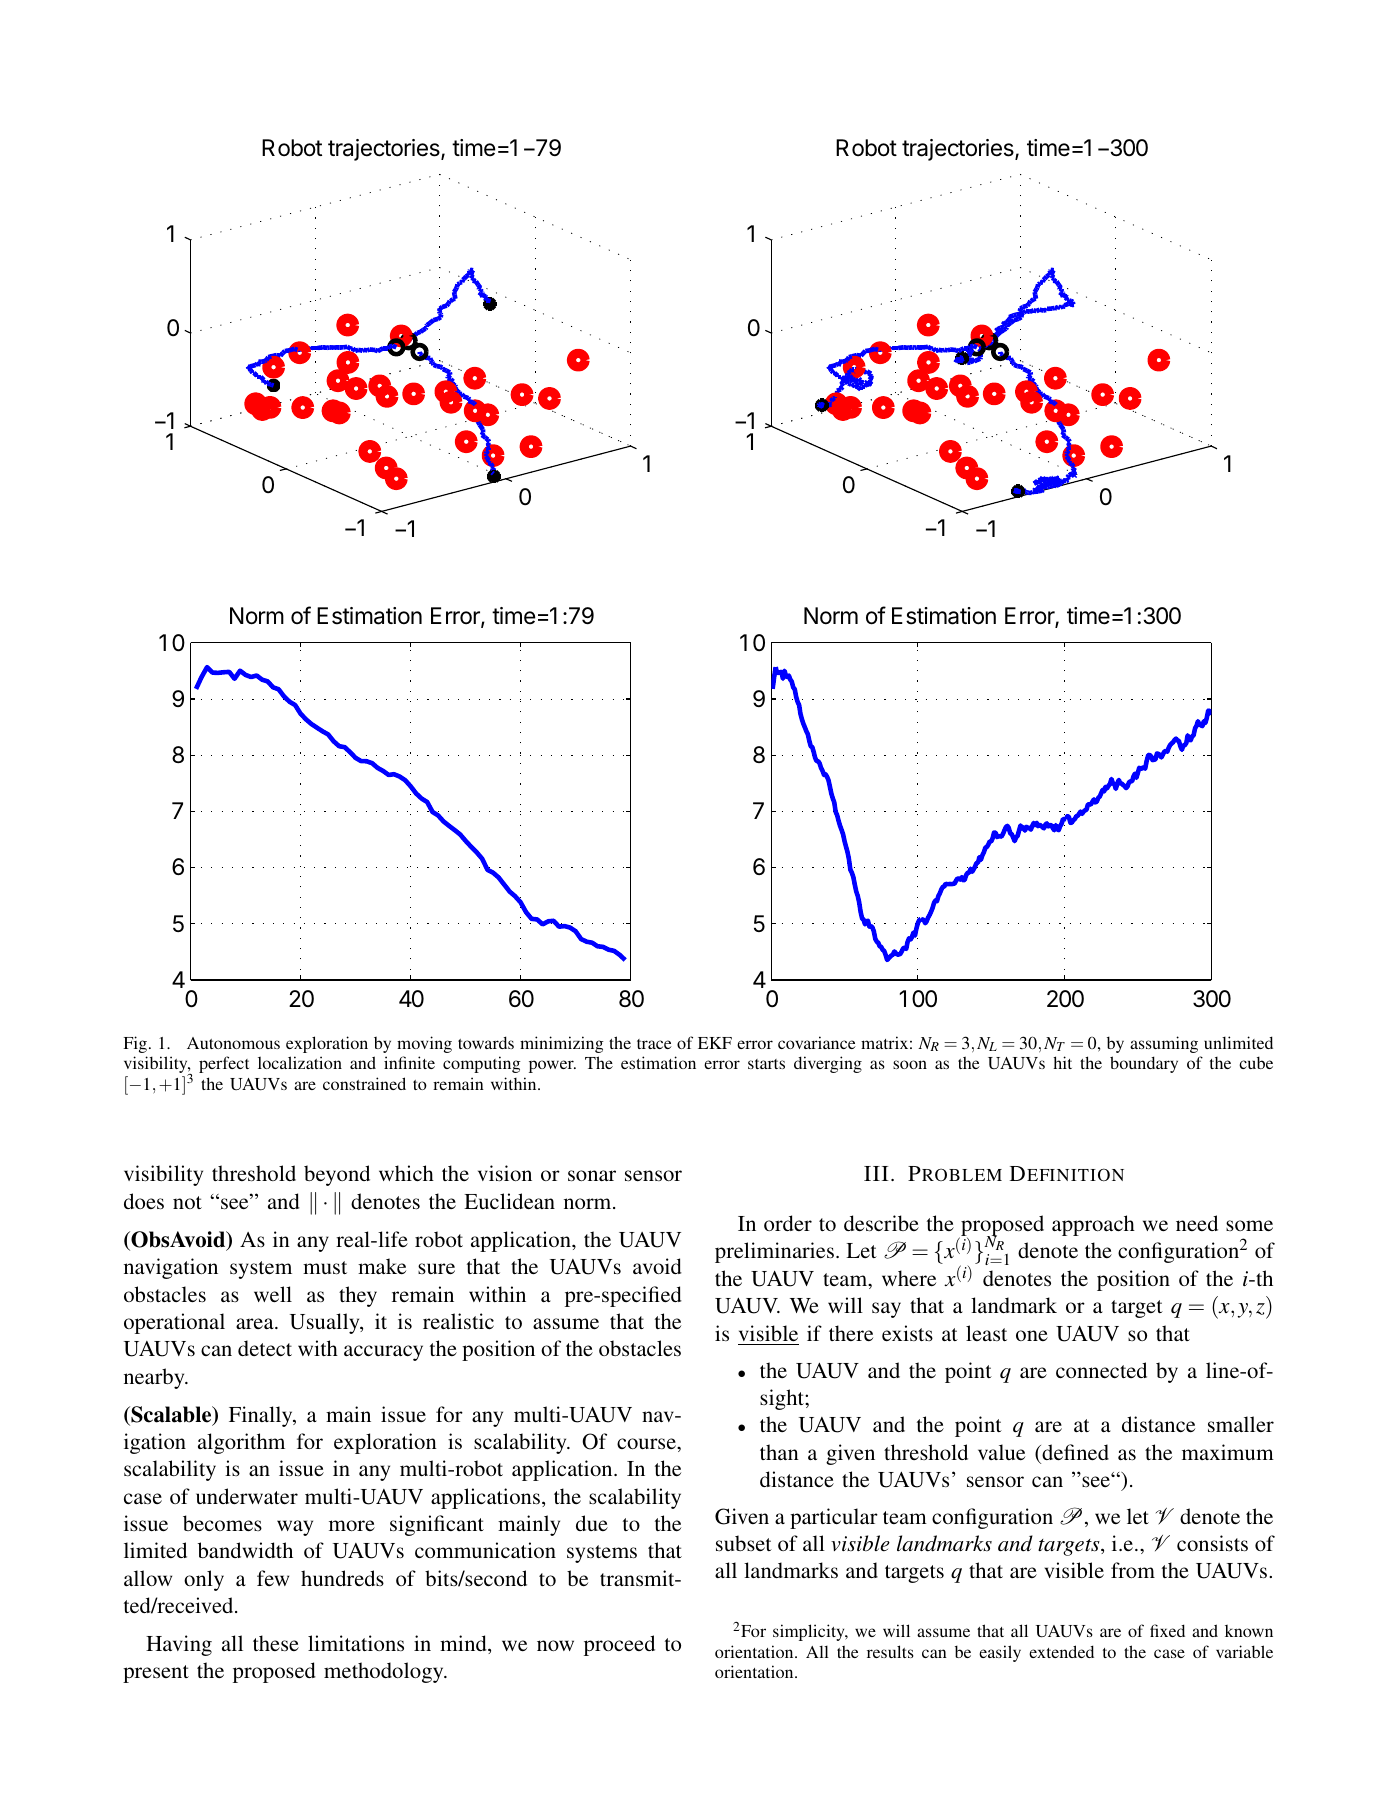  What do you see at coordinates (265, 1348) in the screenshot?
I see `detect` at bounding box center [265, 1348].
